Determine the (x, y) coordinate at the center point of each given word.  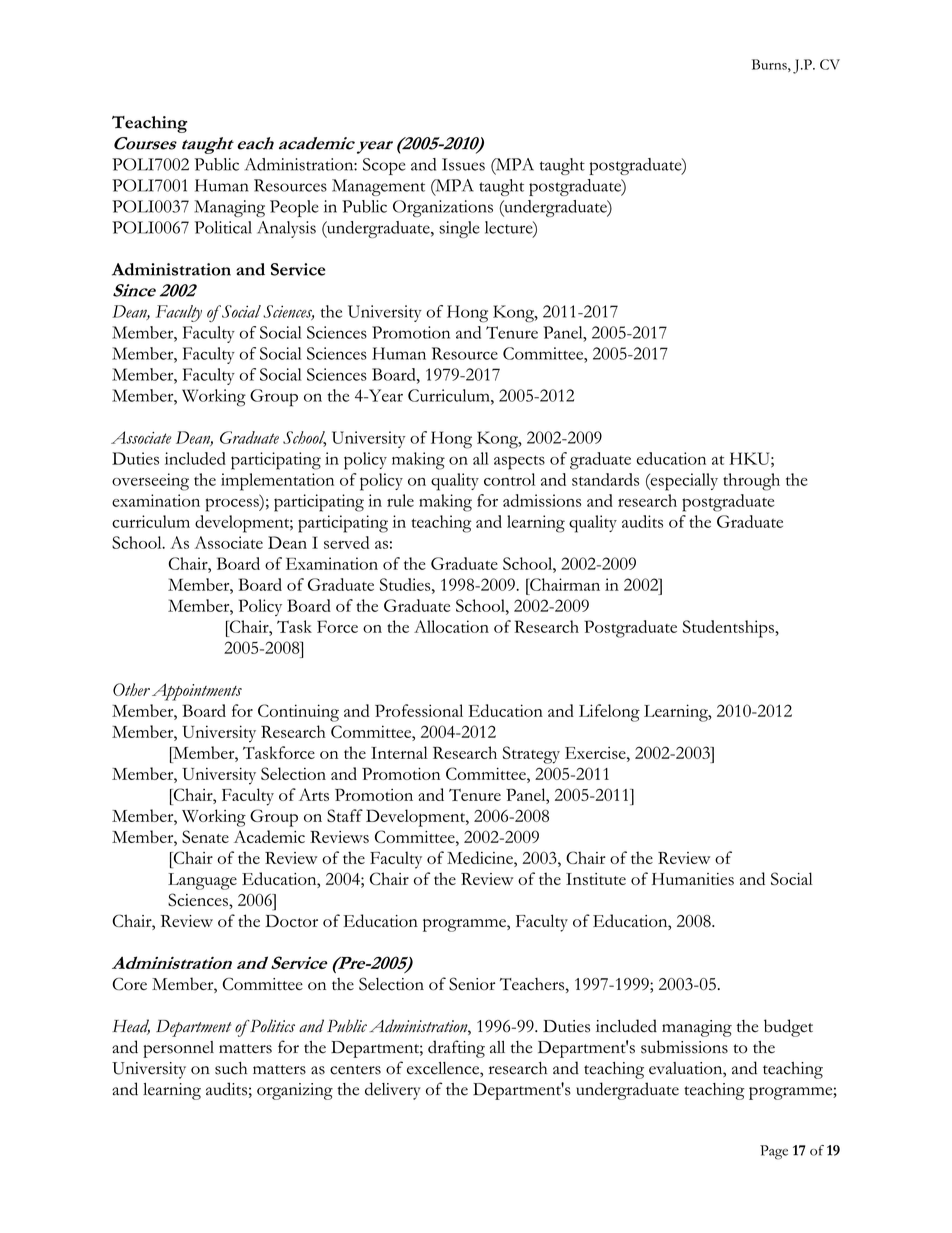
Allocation (451, 626)
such (231, 1068)
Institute (596, 879)
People (294, 208)
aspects (519, 462)
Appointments (197, 692)
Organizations (443, 208)
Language (202, 881)
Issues (463, 164)
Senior (472, 984)
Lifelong (609, 713)
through (751, 482)
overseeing (150, 482)
